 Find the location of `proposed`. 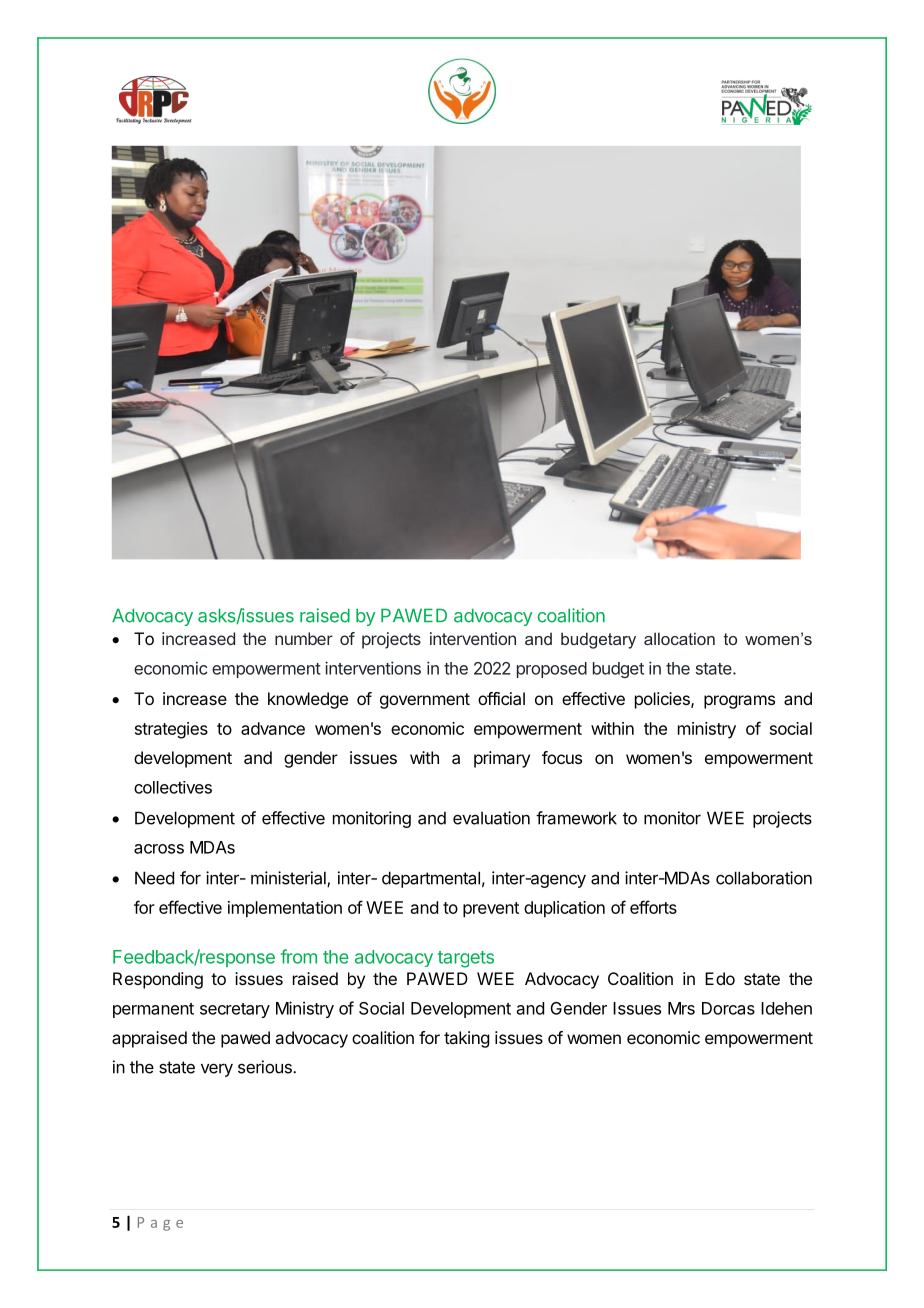

proposed is located at coordinates (552, 670).
